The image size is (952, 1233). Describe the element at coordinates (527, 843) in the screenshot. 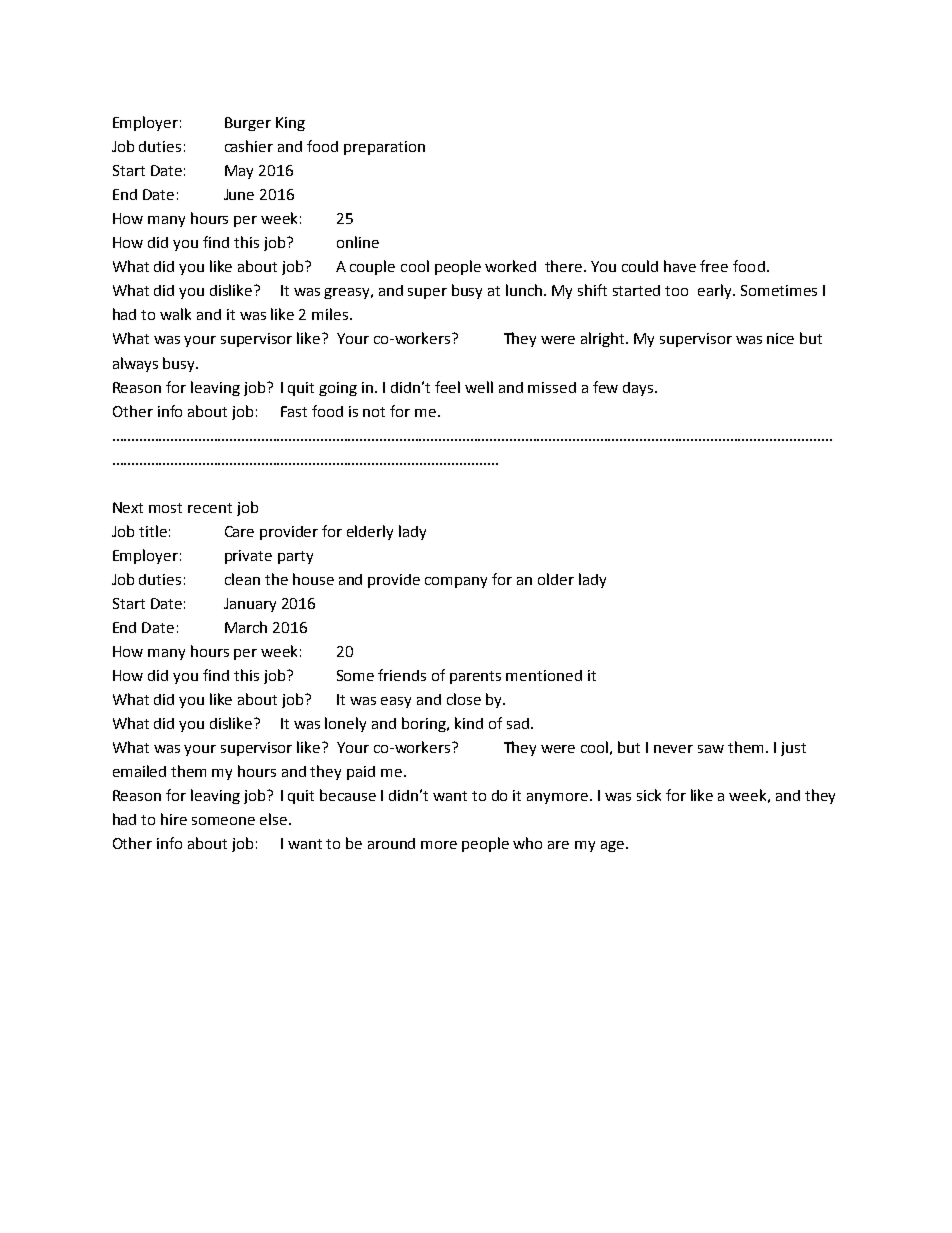

I see `who` at that location.
